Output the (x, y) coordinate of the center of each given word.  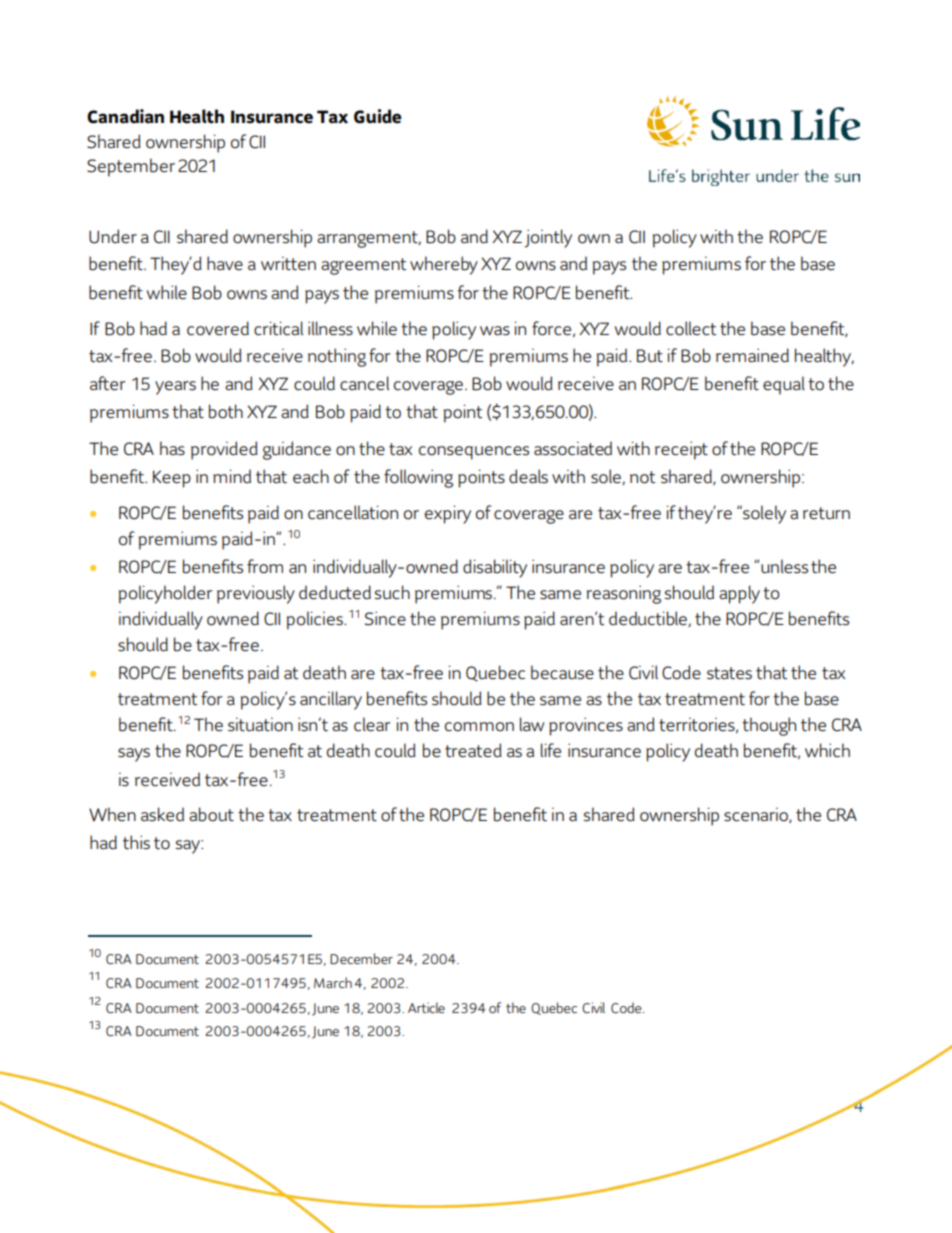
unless (784, 566)
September (131, 167)
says (134, 755)
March (333, 982)
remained (752, 355)
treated (473, 750)
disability (495, 568)
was (495, 331)
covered (218, 328)
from (265, 566)
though (769, 726)
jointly (548, 238)
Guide (378, 116)
